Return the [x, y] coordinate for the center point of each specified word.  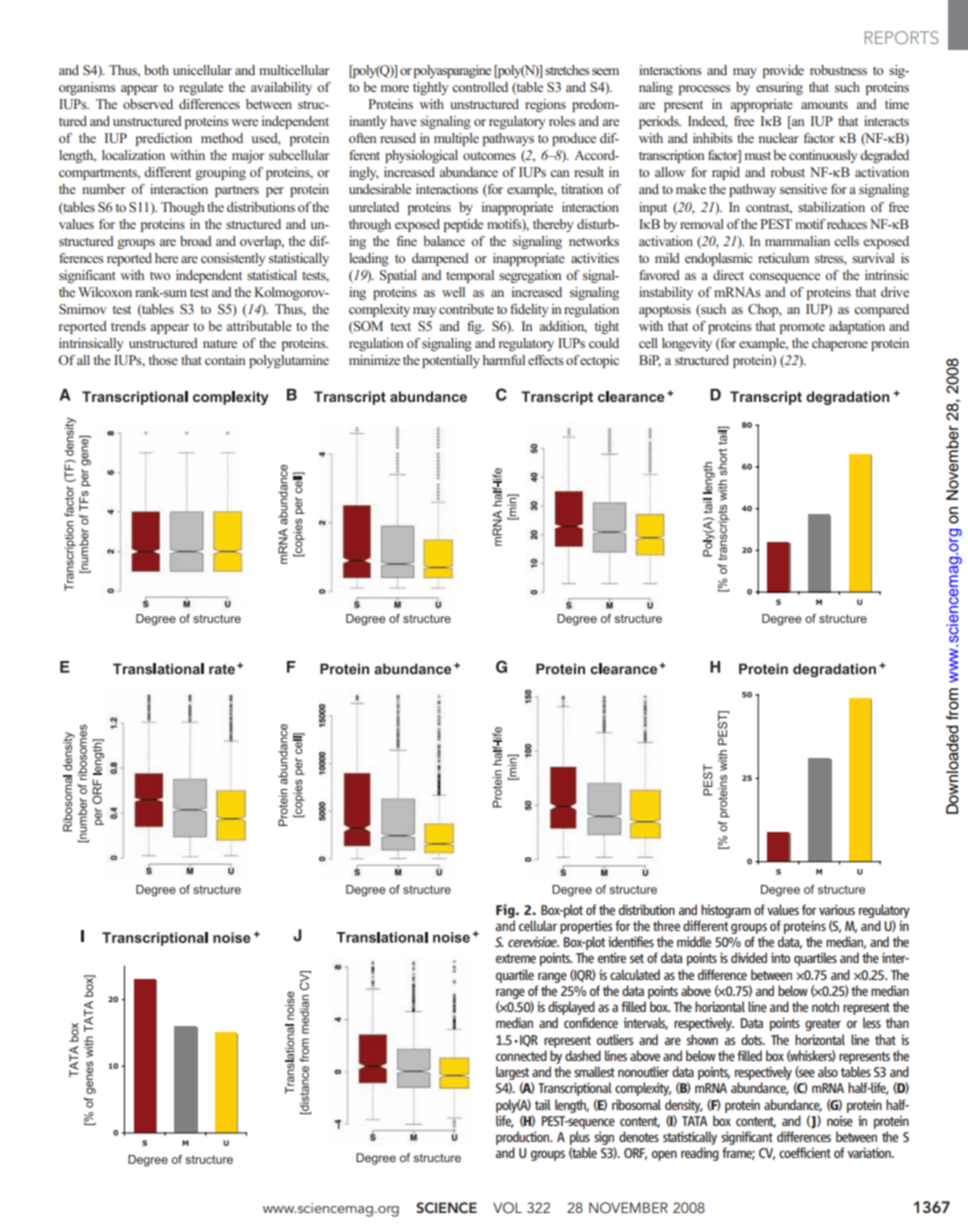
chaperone [840, 344]
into [780, 957]
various [837, 909]
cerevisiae [533, 941]
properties [586, 927]
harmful [504, 360]
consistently [233, 259]
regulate [201, 88]
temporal [470, 276]
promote [802, 328]
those [163, 360]
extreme [516, 958]
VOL [507, 1208]
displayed [571, 1008]
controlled [480, 87]
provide [783, 71]
